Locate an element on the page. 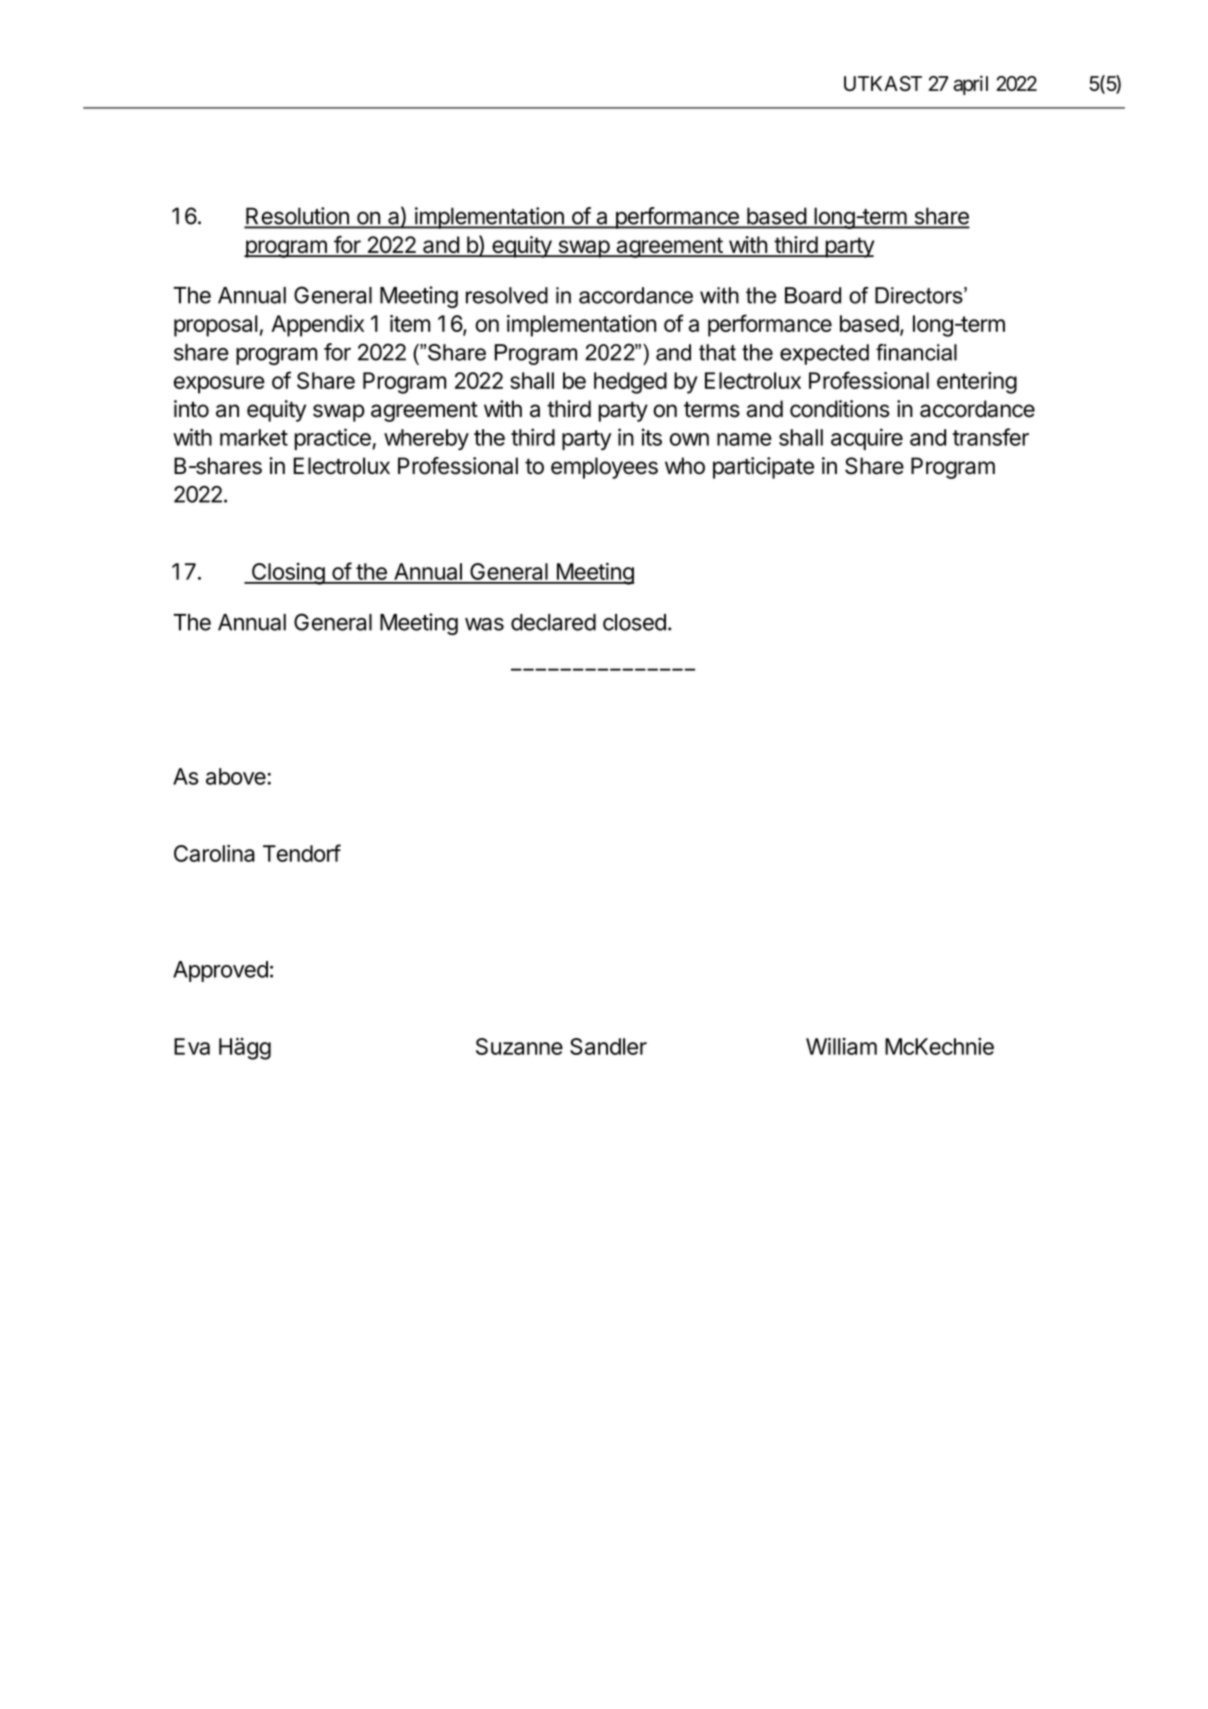 The height and width of the image is (1709, 1208). Approved is located at coordinates (220, 971).
